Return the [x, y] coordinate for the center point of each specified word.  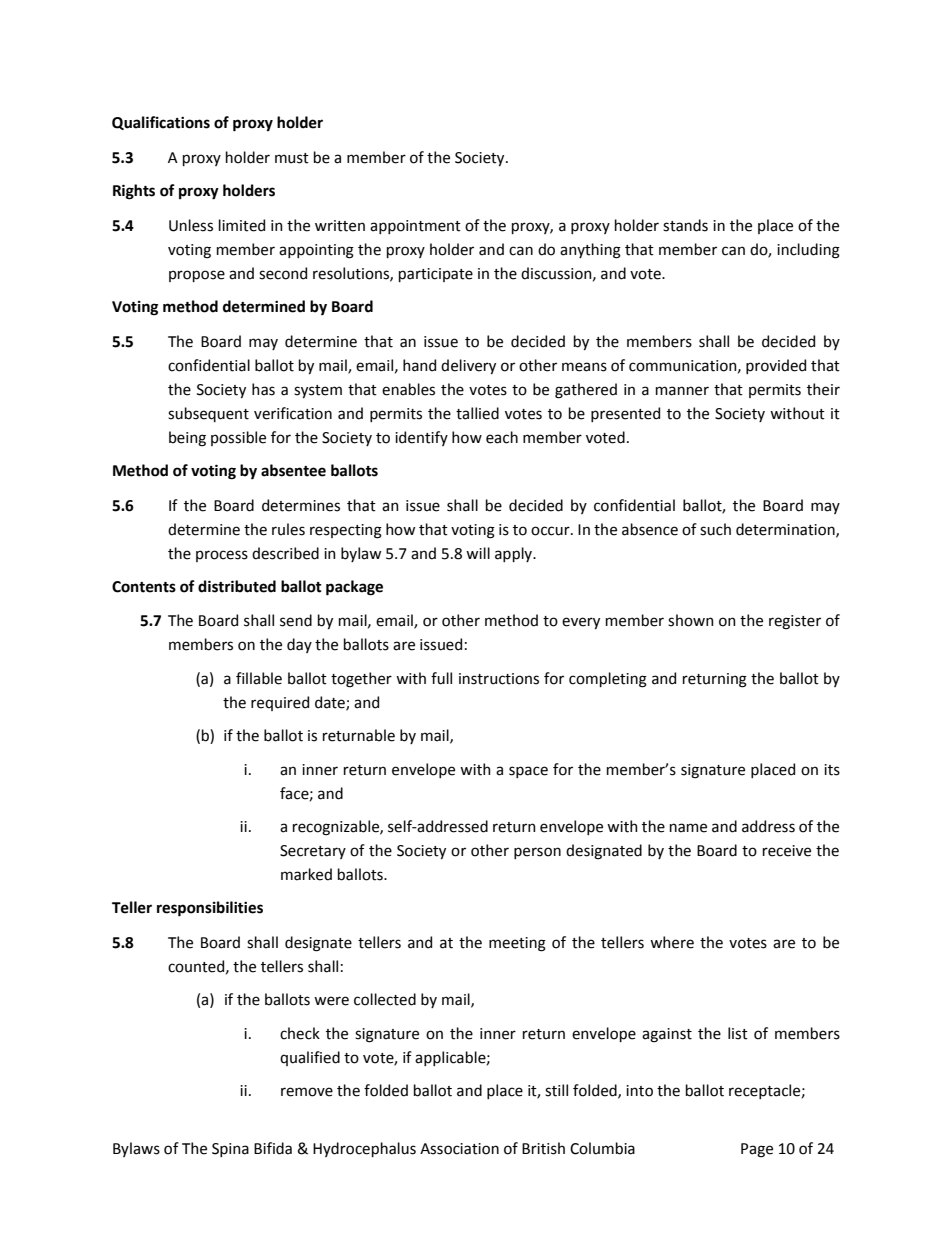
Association [459, 1149]
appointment [415, 227]
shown [691, 620]
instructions [499, 679]
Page [757, 1150]
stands [685, 225]
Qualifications [161, 123]
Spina [230, 1150]
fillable [259, 678]
